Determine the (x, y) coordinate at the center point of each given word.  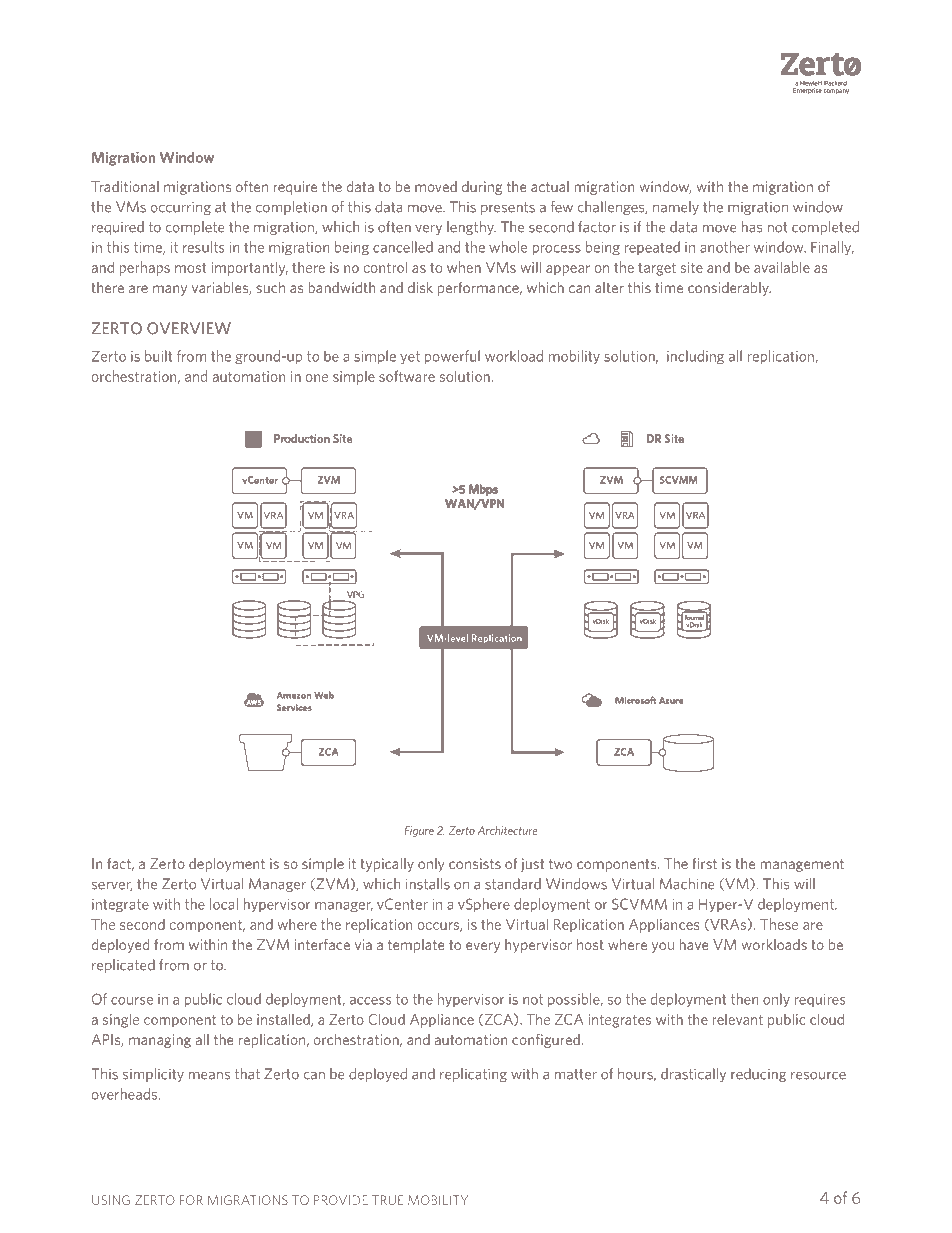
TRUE (388, 1200)
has (752, 227)
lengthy (471, 228)
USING (111, 1200)
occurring (181, 208)
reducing (758, 1075)
